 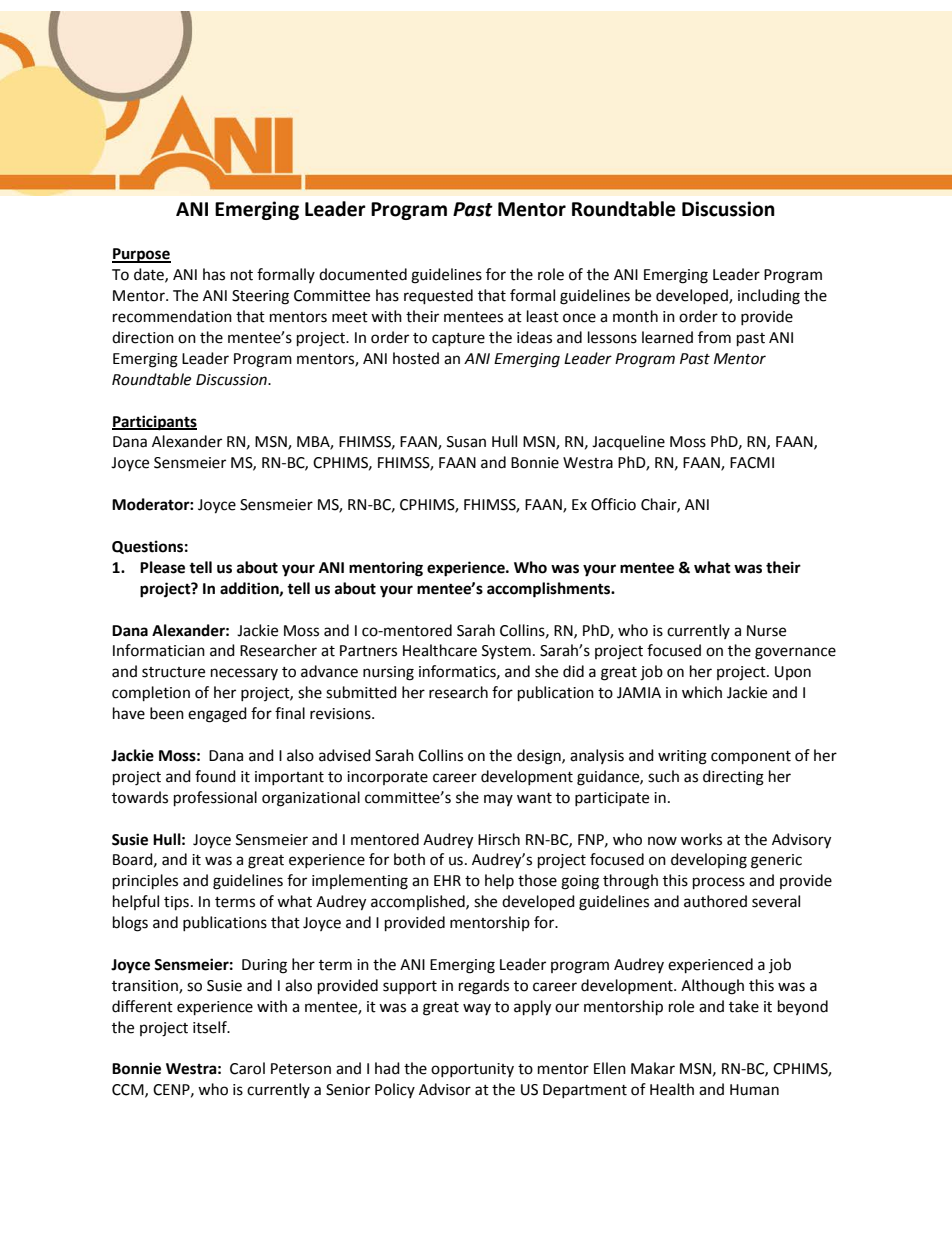 I want to click on Carol, so click(x=247, y=1068).
